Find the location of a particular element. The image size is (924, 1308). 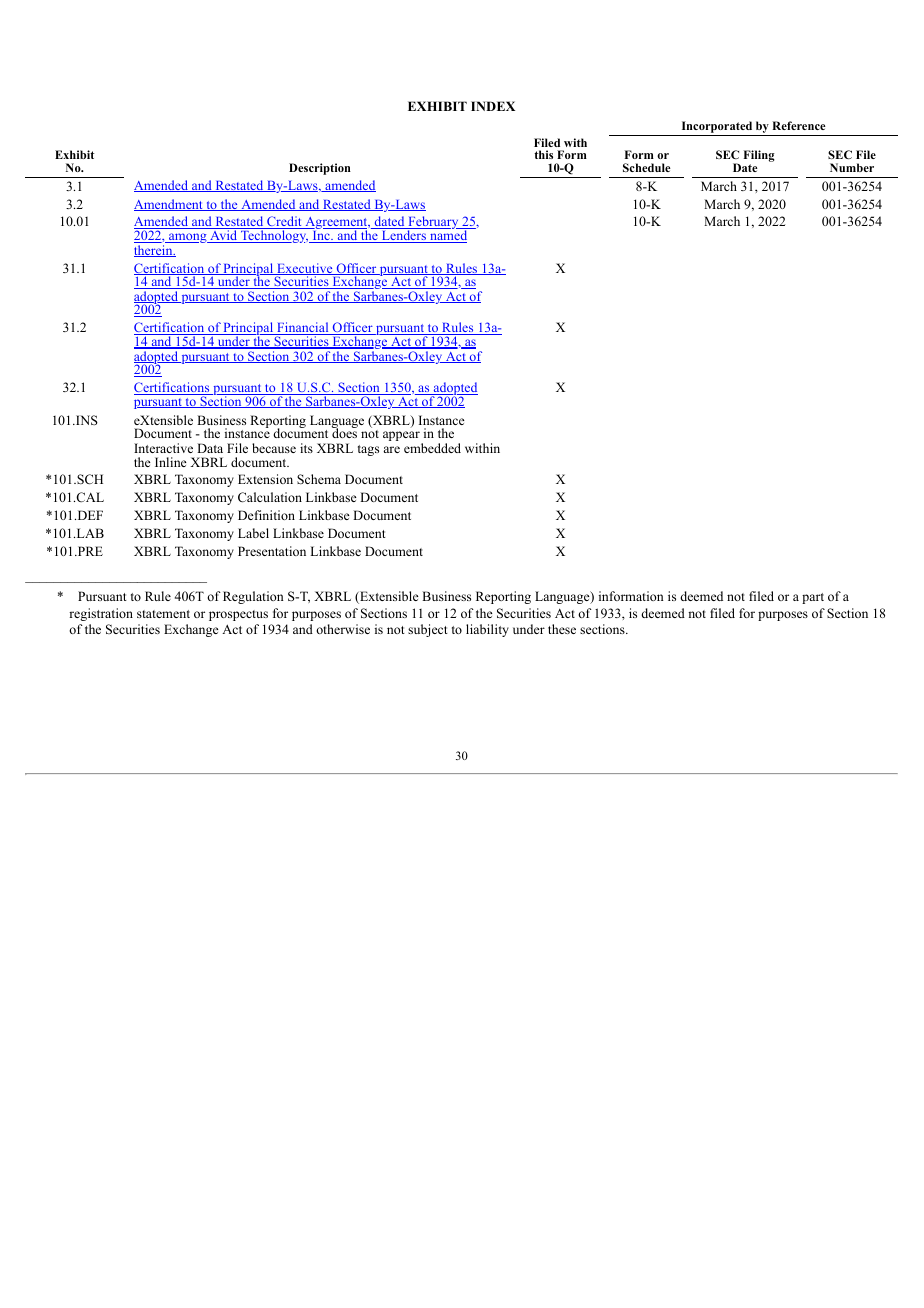

Calculation is located at coordinates (270, 497).
